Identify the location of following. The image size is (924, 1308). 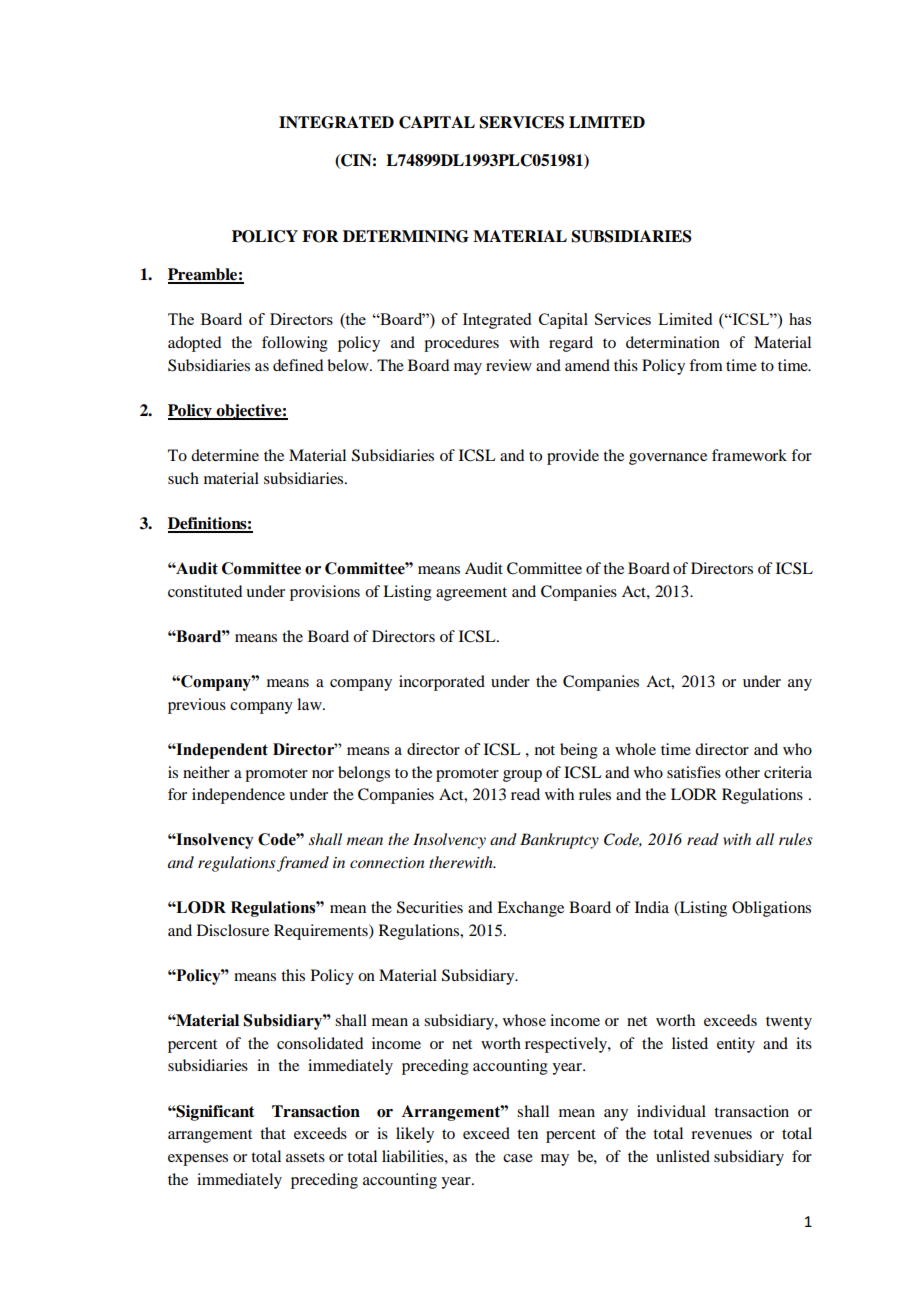
(295, 344).
